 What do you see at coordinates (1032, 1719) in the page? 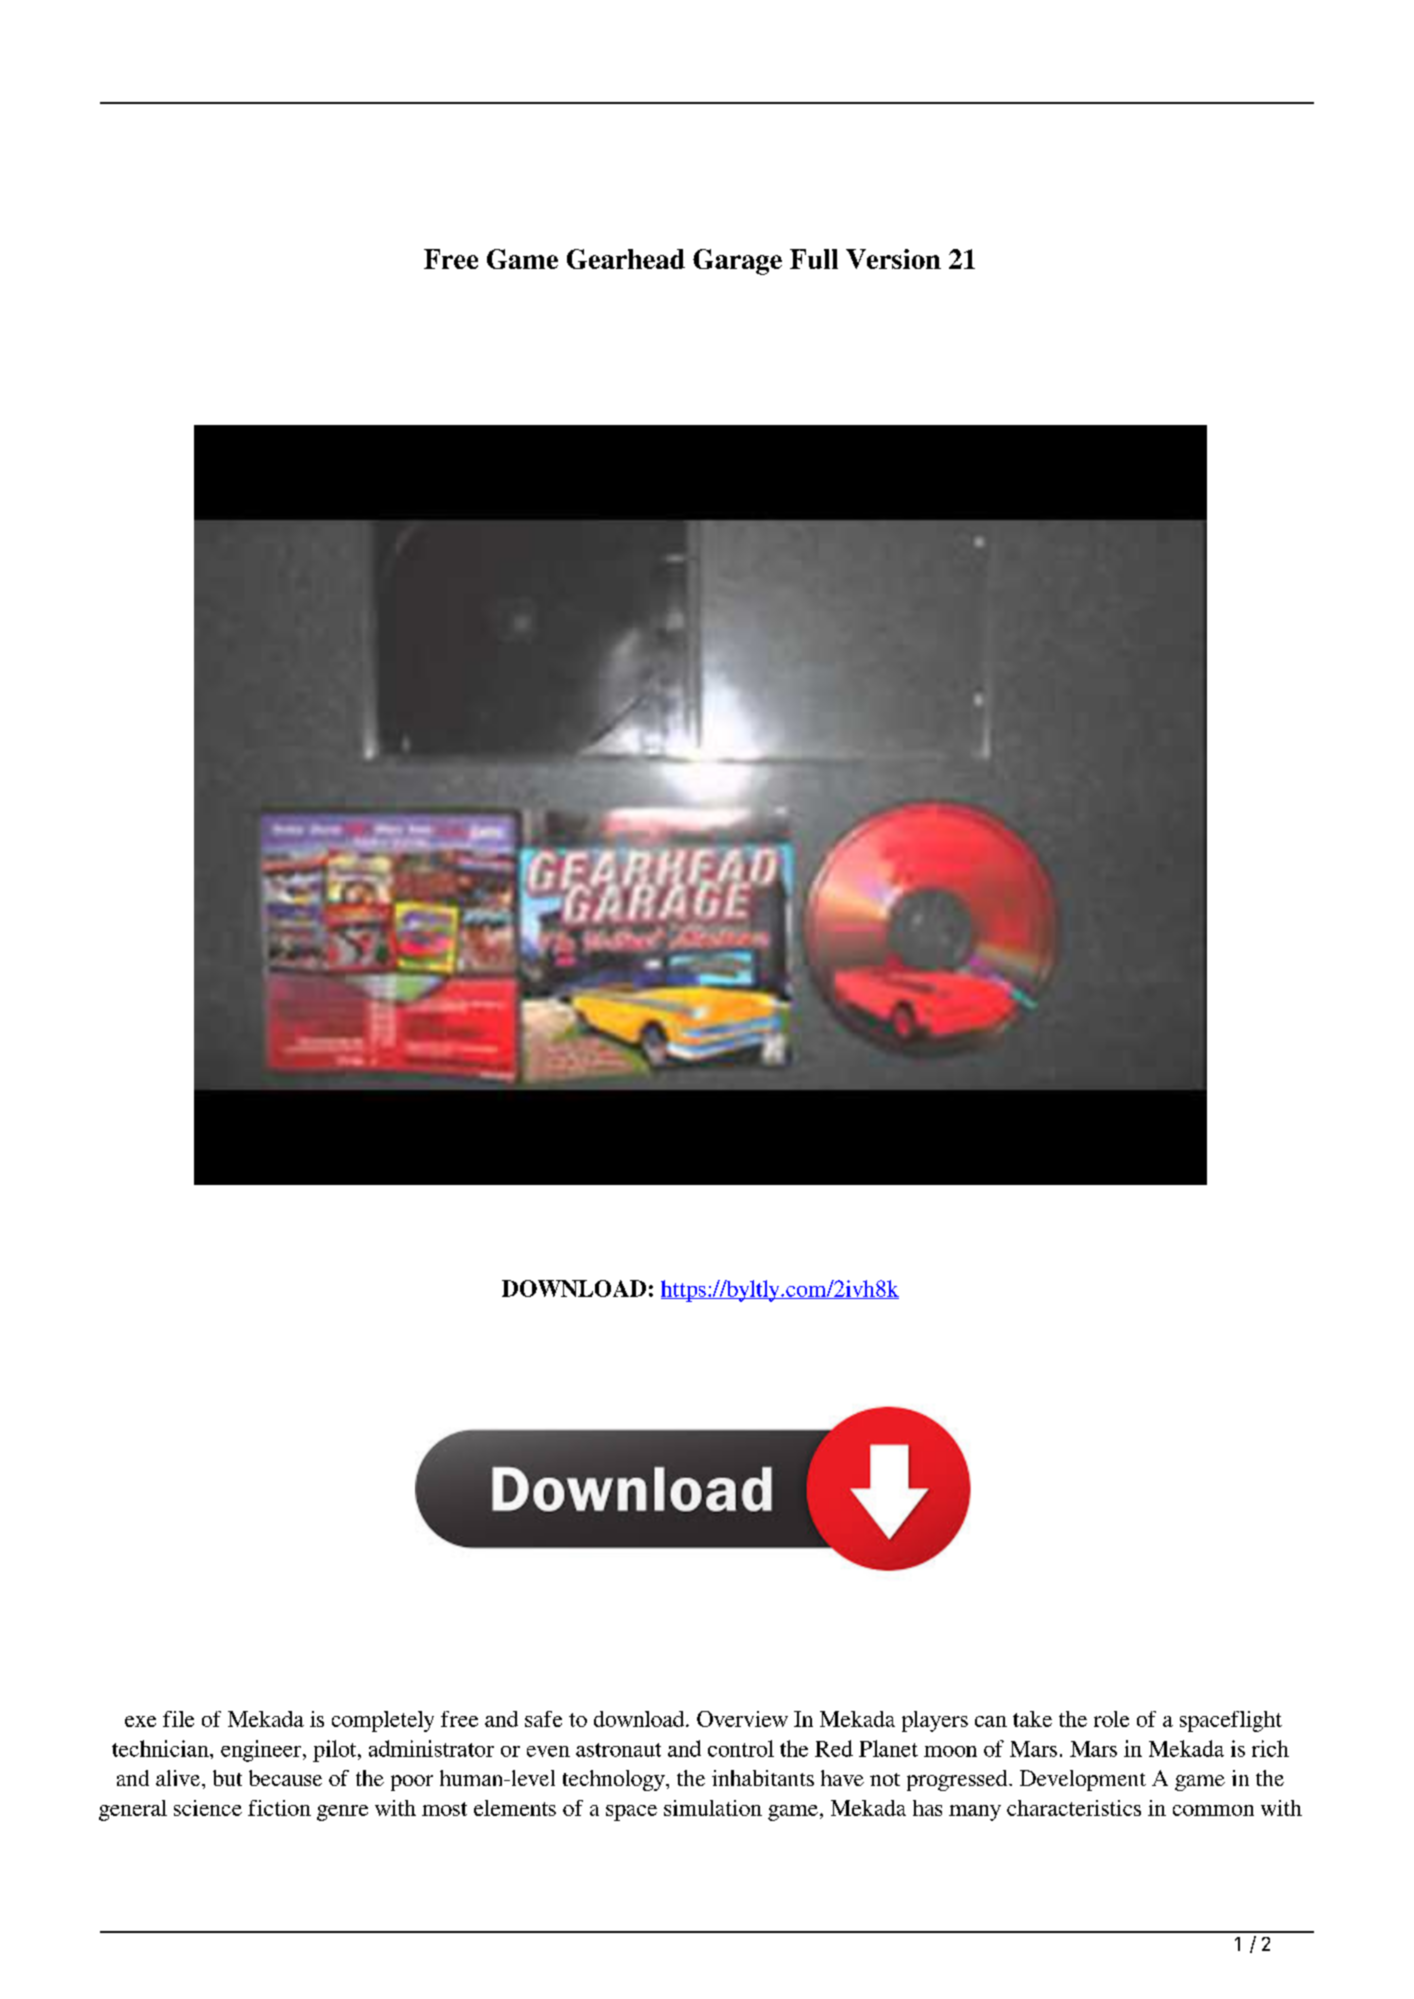
I see `take` at bounding box center [1032, 1719].
